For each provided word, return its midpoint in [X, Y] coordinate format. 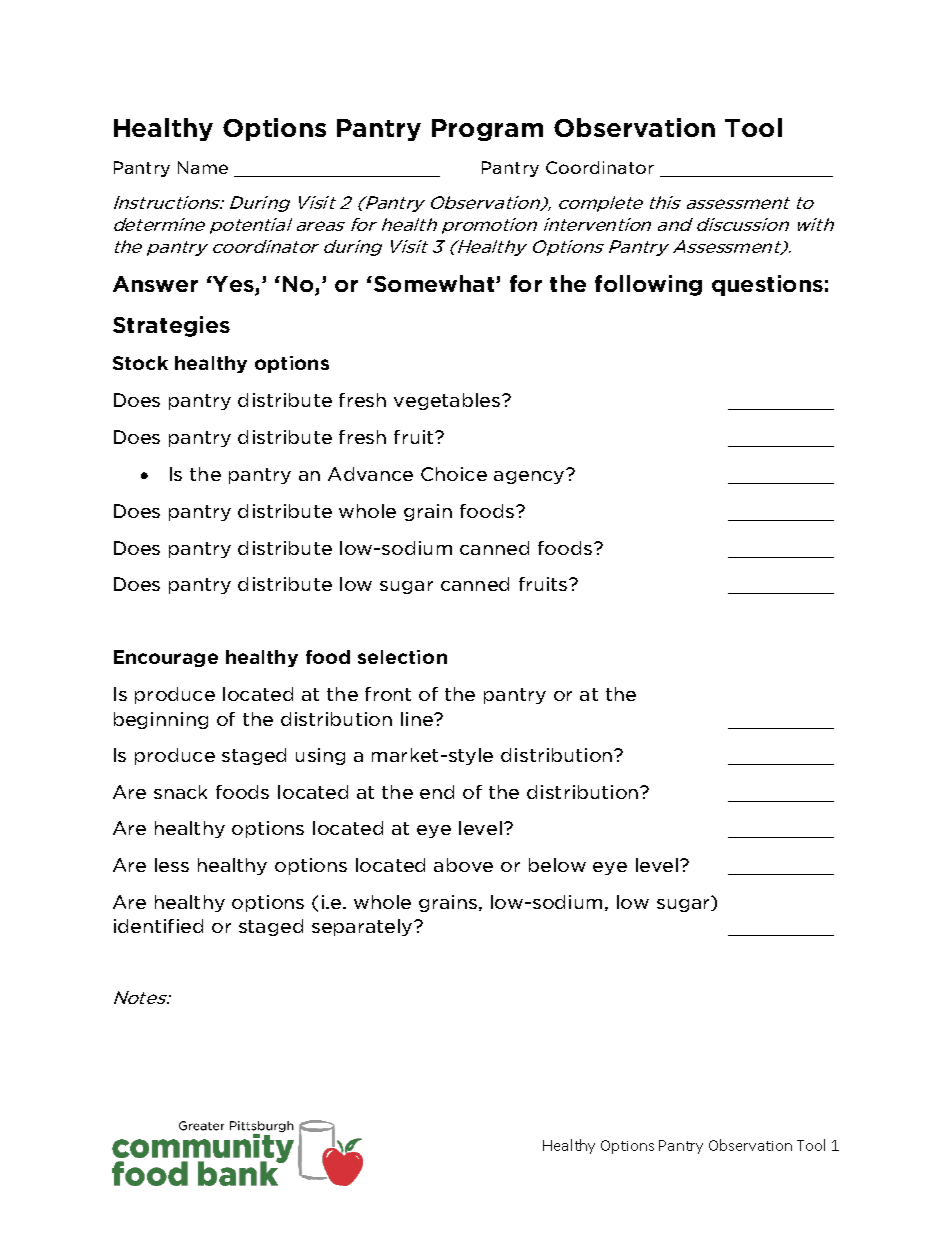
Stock [140, 363]
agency [530, 476]
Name [203, 167]
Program [487, 130]
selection [402, 657]
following [648, 285]
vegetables [448, 401]
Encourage [166, 658]
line [418, 719]
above [463, 865]
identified [158, 926]
